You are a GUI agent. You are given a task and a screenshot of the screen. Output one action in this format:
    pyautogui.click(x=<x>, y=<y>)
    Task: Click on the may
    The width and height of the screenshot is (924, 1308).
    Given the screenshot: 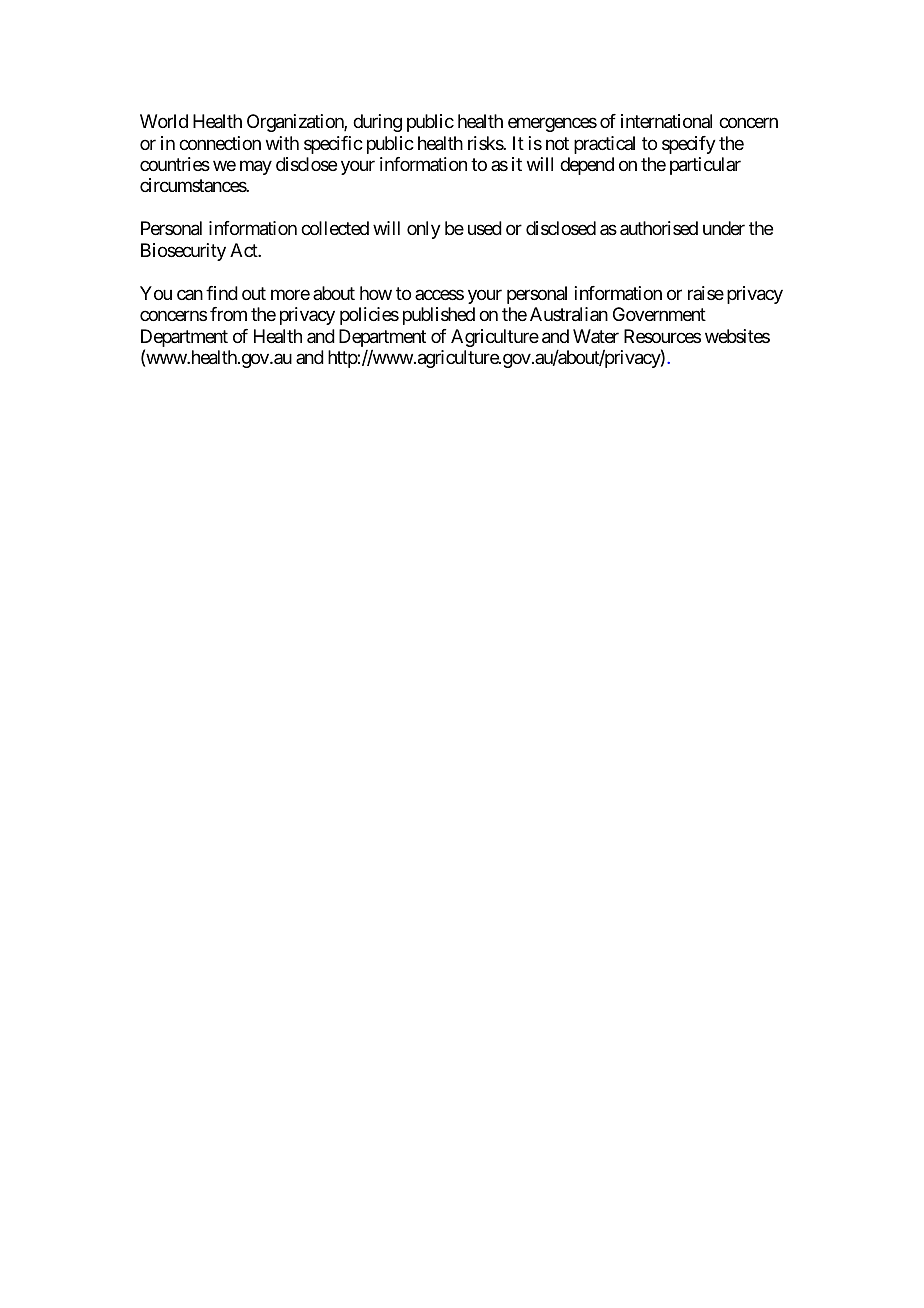 What is the action you would take?
    pyautogui.click(x=256, y=167)
